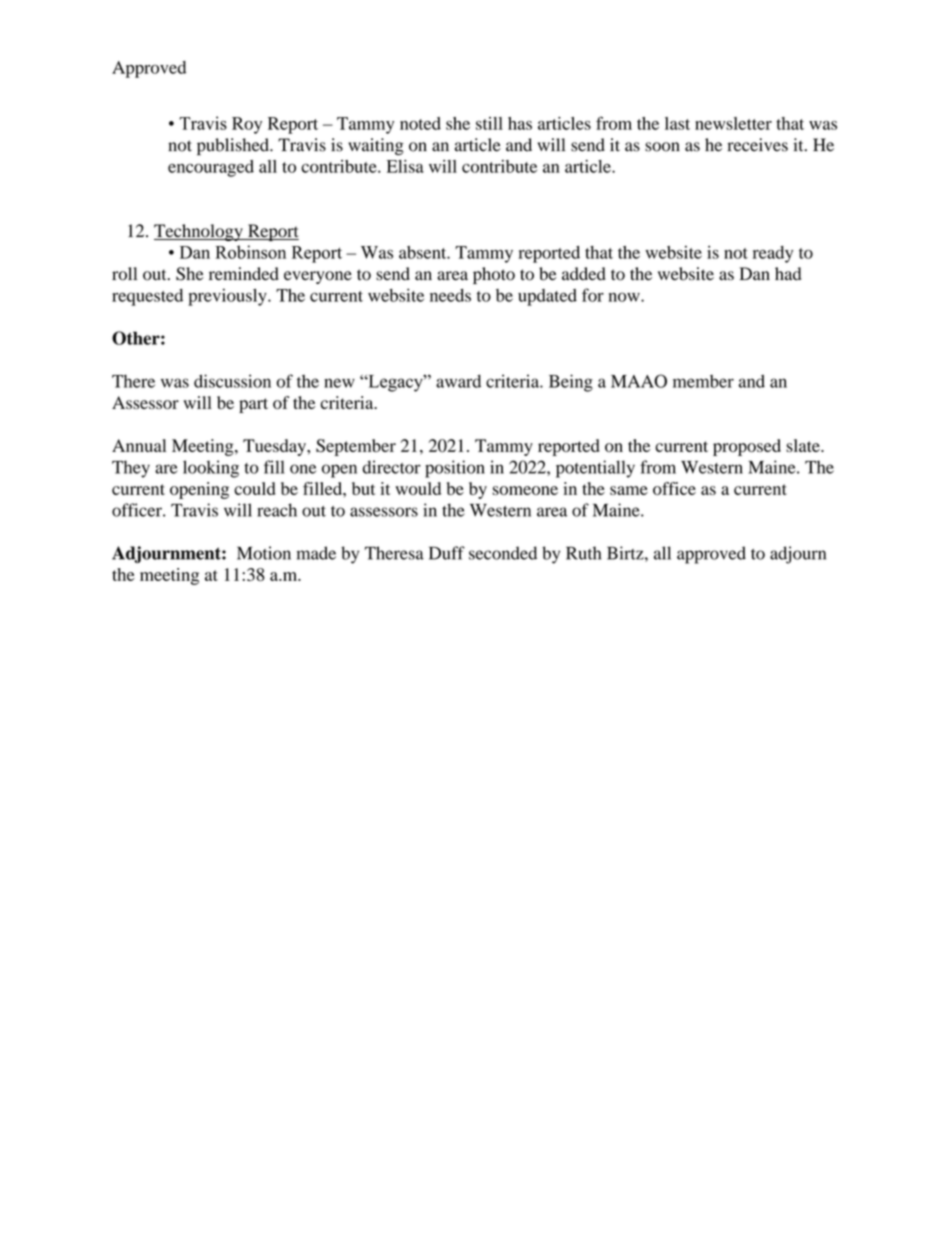 This screenshot has height=1233, width=952. What do you see at coordinates (253, 405) in the screenshot?
I see `part` at bounding box center [253, 405].
